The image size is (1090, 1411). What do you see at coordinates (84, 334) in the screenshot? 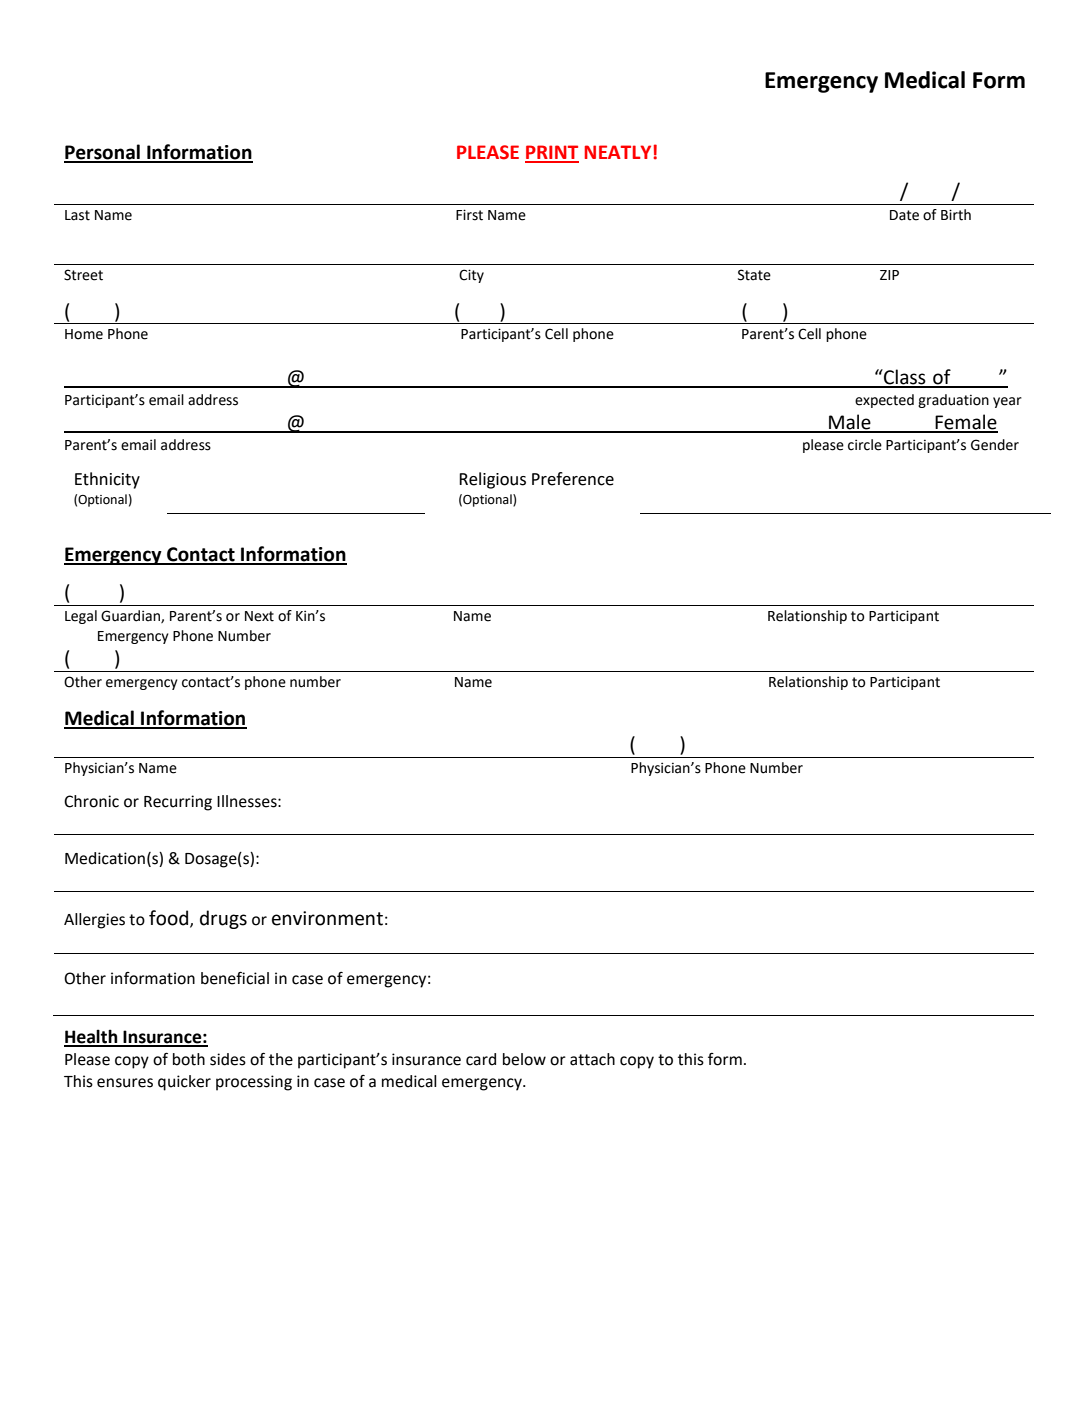
I see `Home` at bounding box center [84, 334].
